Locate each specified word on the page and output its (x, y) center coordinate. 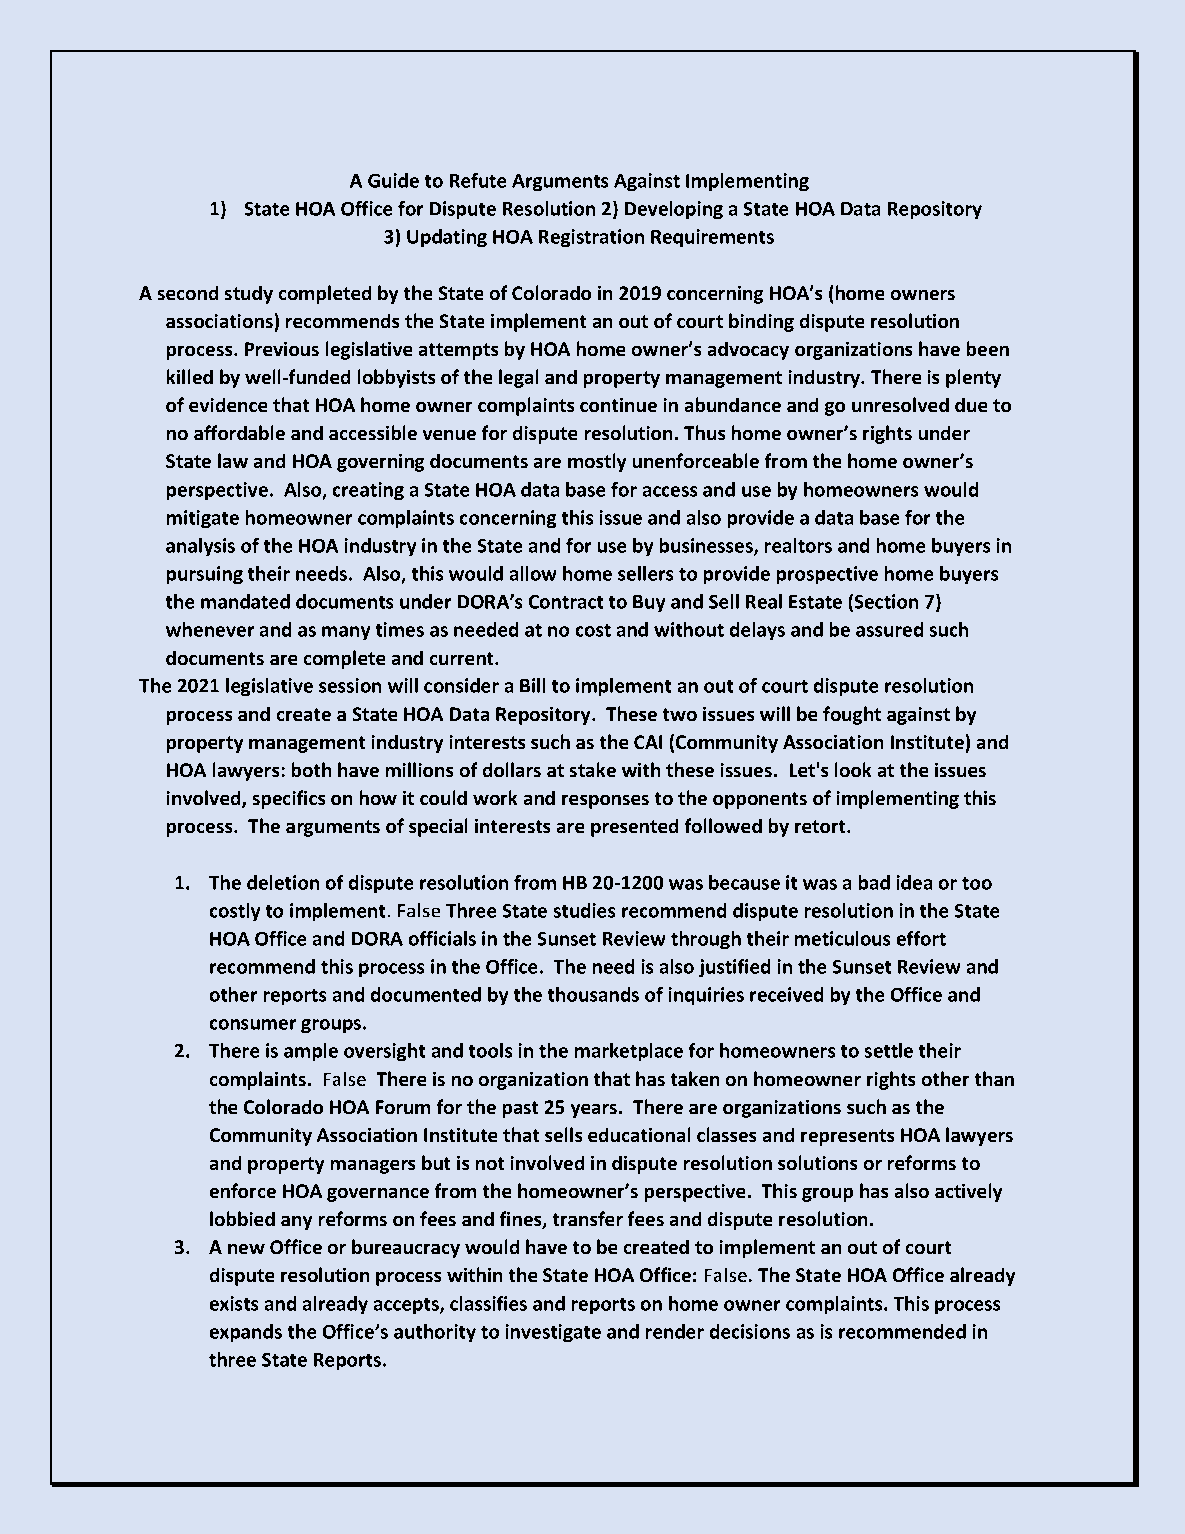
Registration (591, 238)
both (311, 770)
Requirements (712, 238)
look (853, 770)
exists (234, 1303)
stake (592, 770)
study (248, 294)
